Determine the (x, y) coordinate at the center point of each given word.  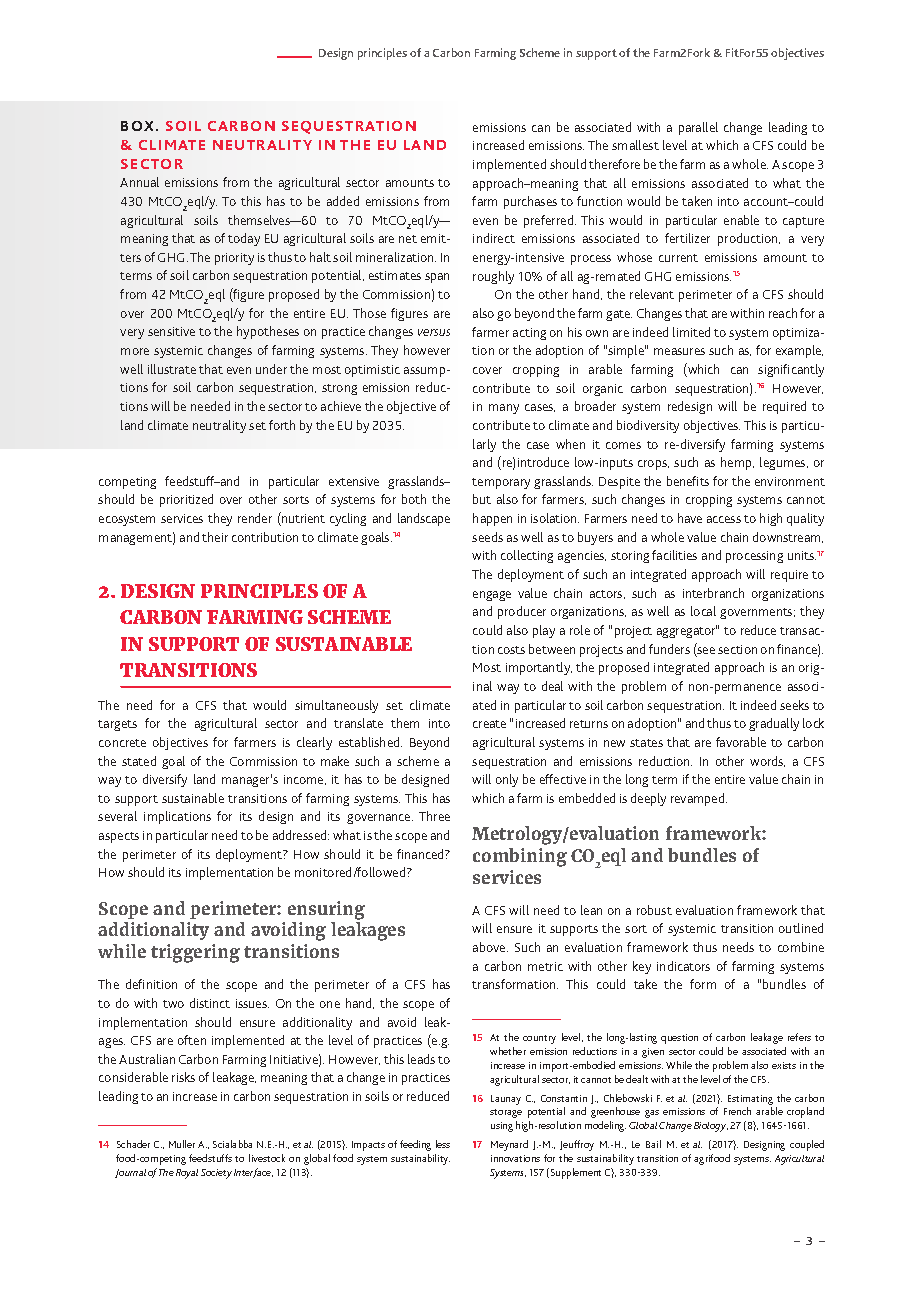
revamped (699, 799)
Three (434, 816)
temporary (501, 483)
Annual (139, 182)
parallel (698, 128)
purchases (530, 202)
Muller (182, 1144)
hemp (737, 463)
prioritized (186, 500)
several (117, 816)
